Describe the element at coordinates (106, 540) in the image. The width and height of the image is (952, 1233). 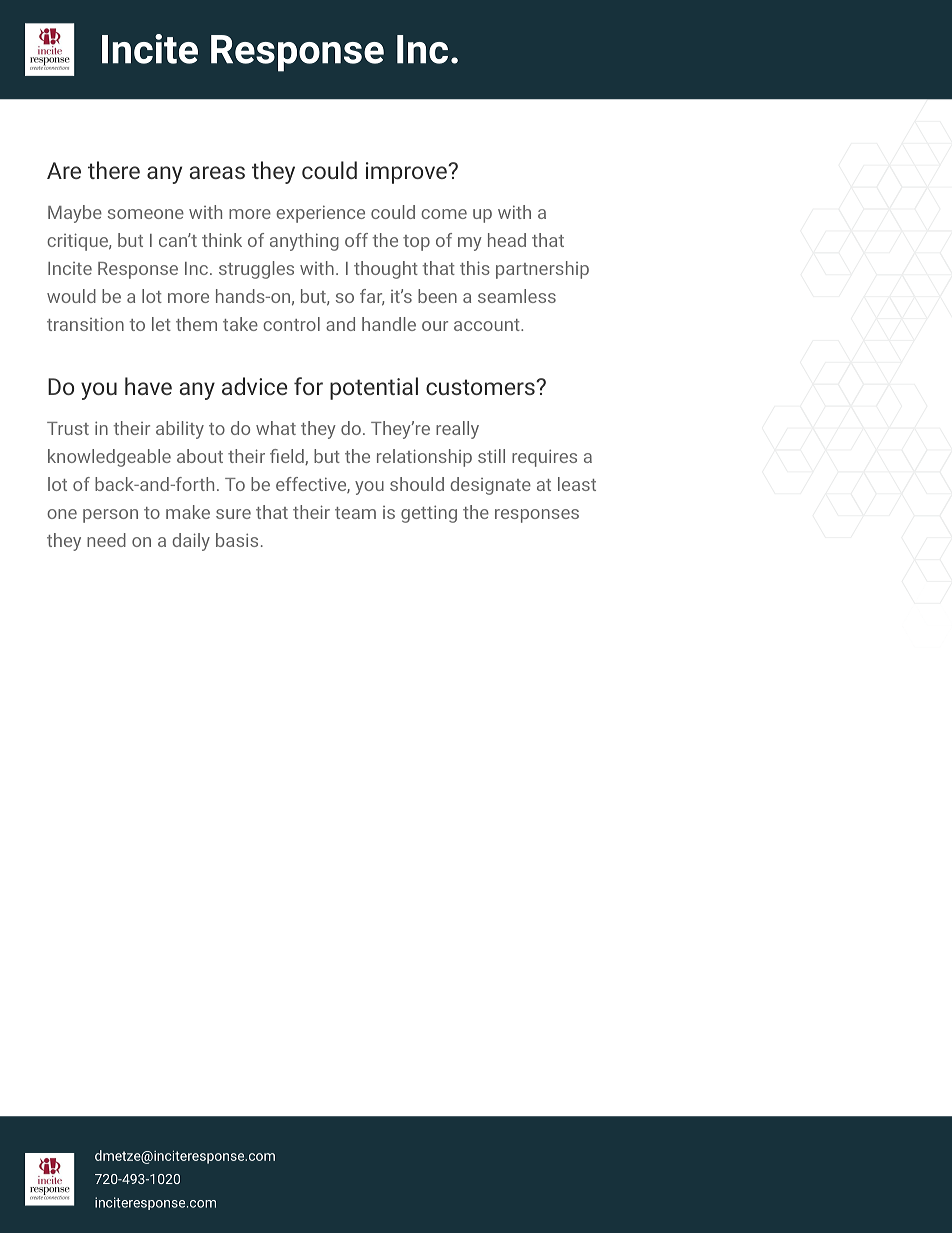
I see `need` at that location.
